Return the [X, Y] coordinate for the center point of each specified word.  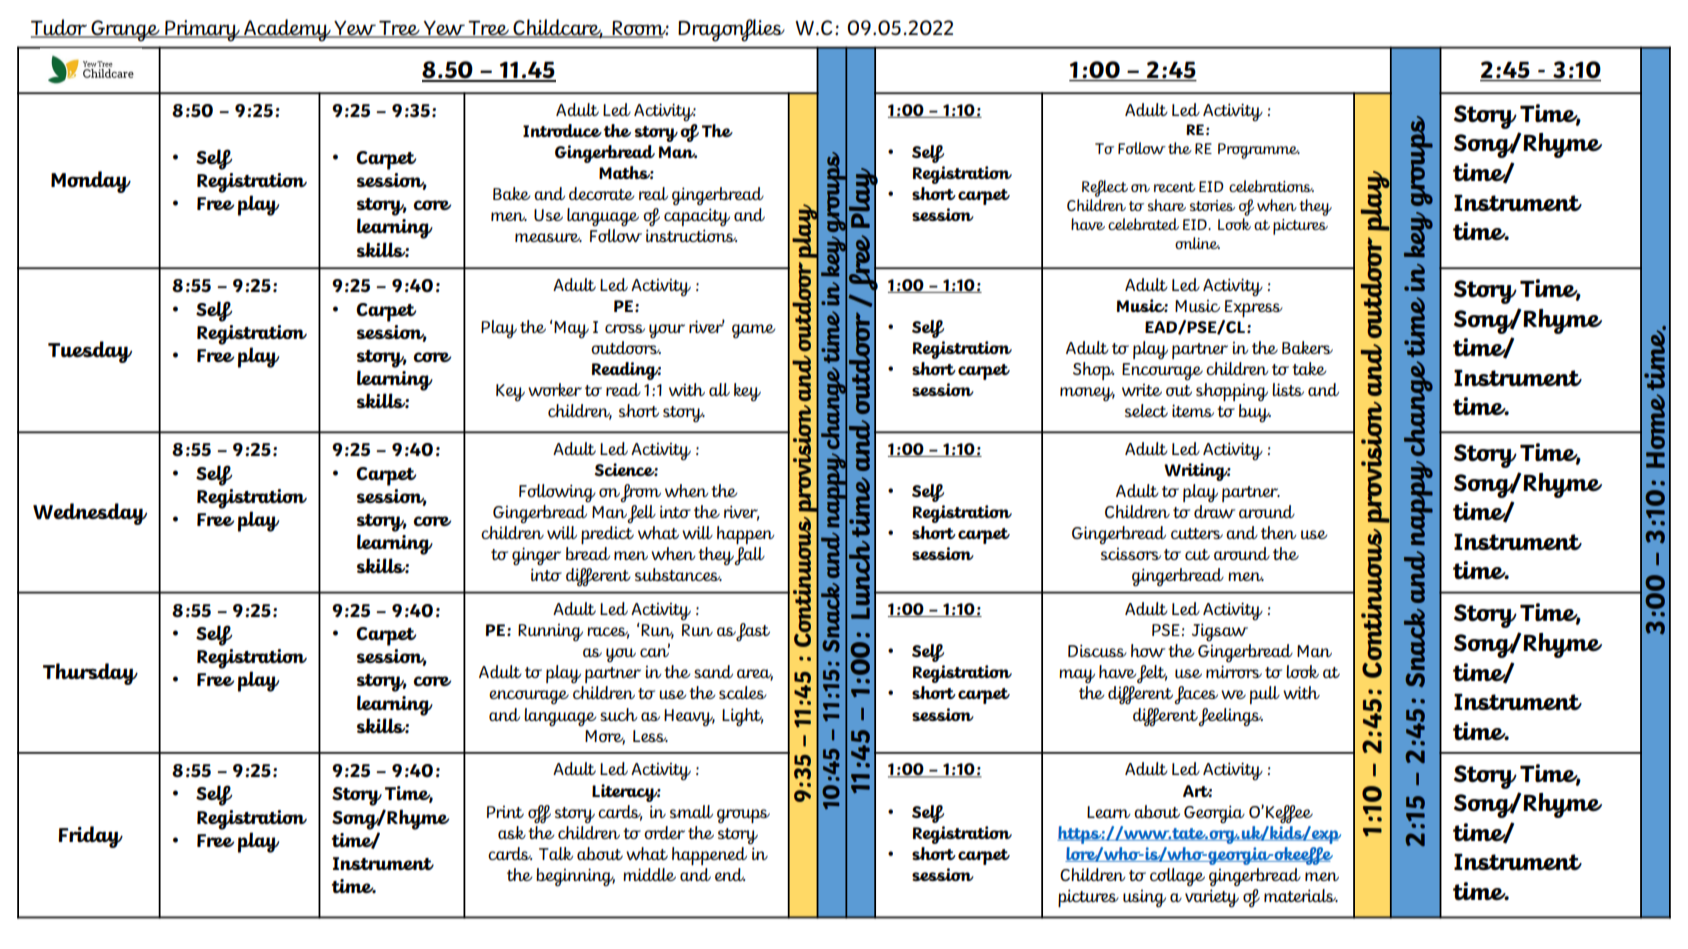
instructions [691, 235]
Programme [1259, 151]
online [1197, 243]
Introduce [562, 130]
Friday [90, 837]
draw [1214, 511]
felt [1152, 674]
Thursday [90, 674]
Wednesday [90, 514]
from [640, 493]
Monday [91, 182]
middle [649, 874]
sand [713, 671]
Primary [202, 31]
